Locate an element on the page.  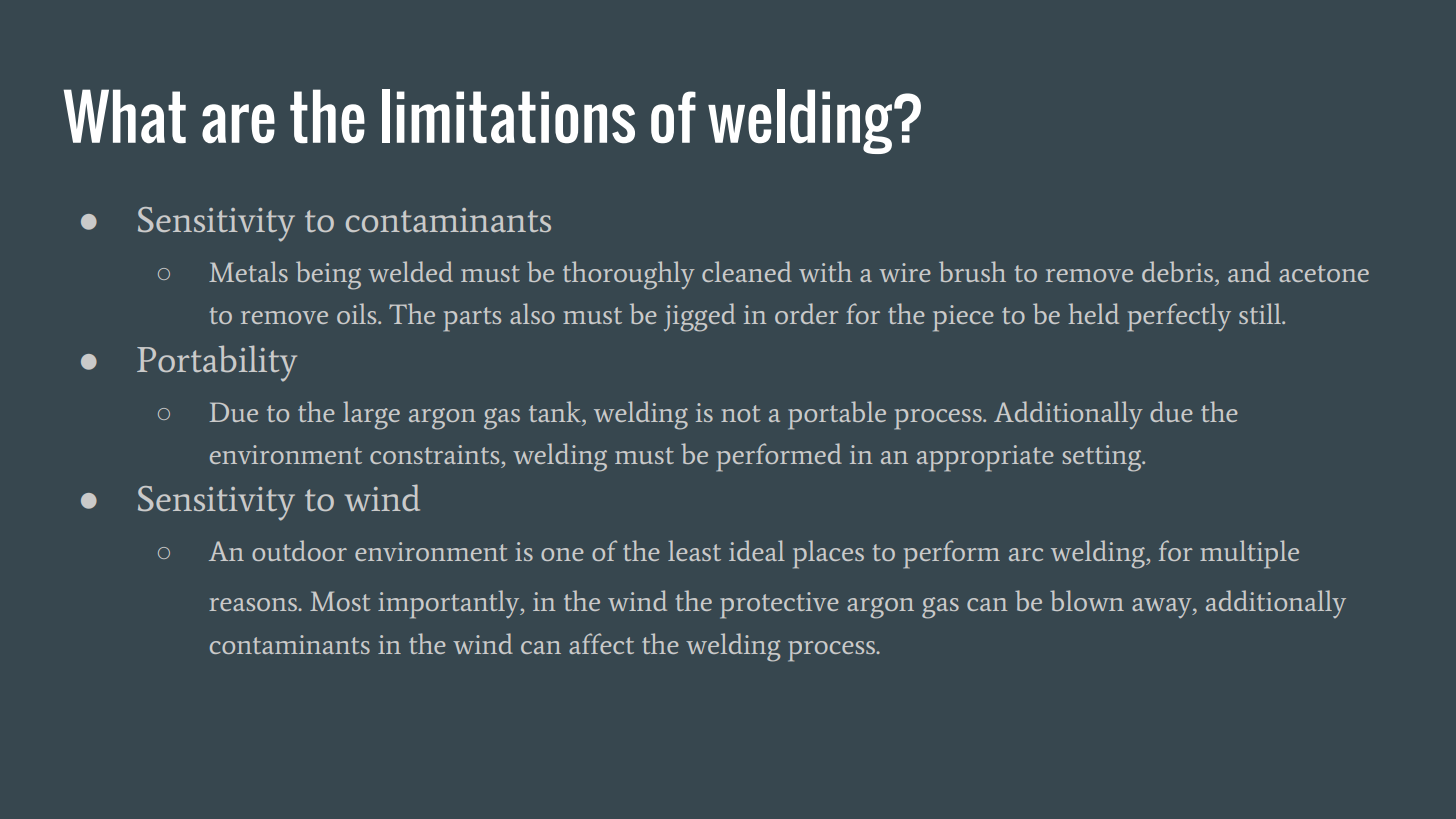
are is located at coordinates (238, 124).
